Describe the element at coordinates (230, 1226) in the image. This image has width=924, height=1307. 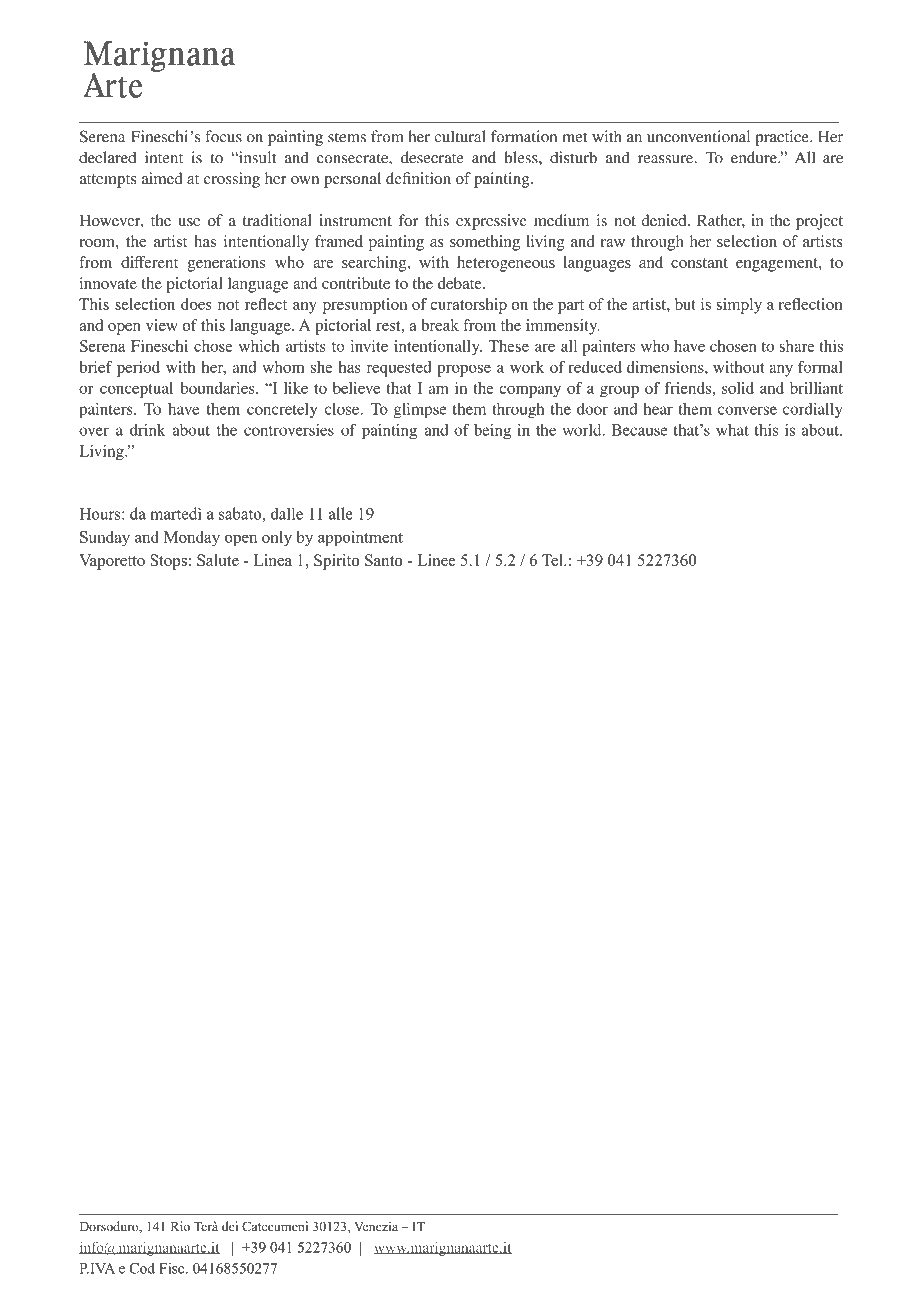
I see `dei` at that location.
